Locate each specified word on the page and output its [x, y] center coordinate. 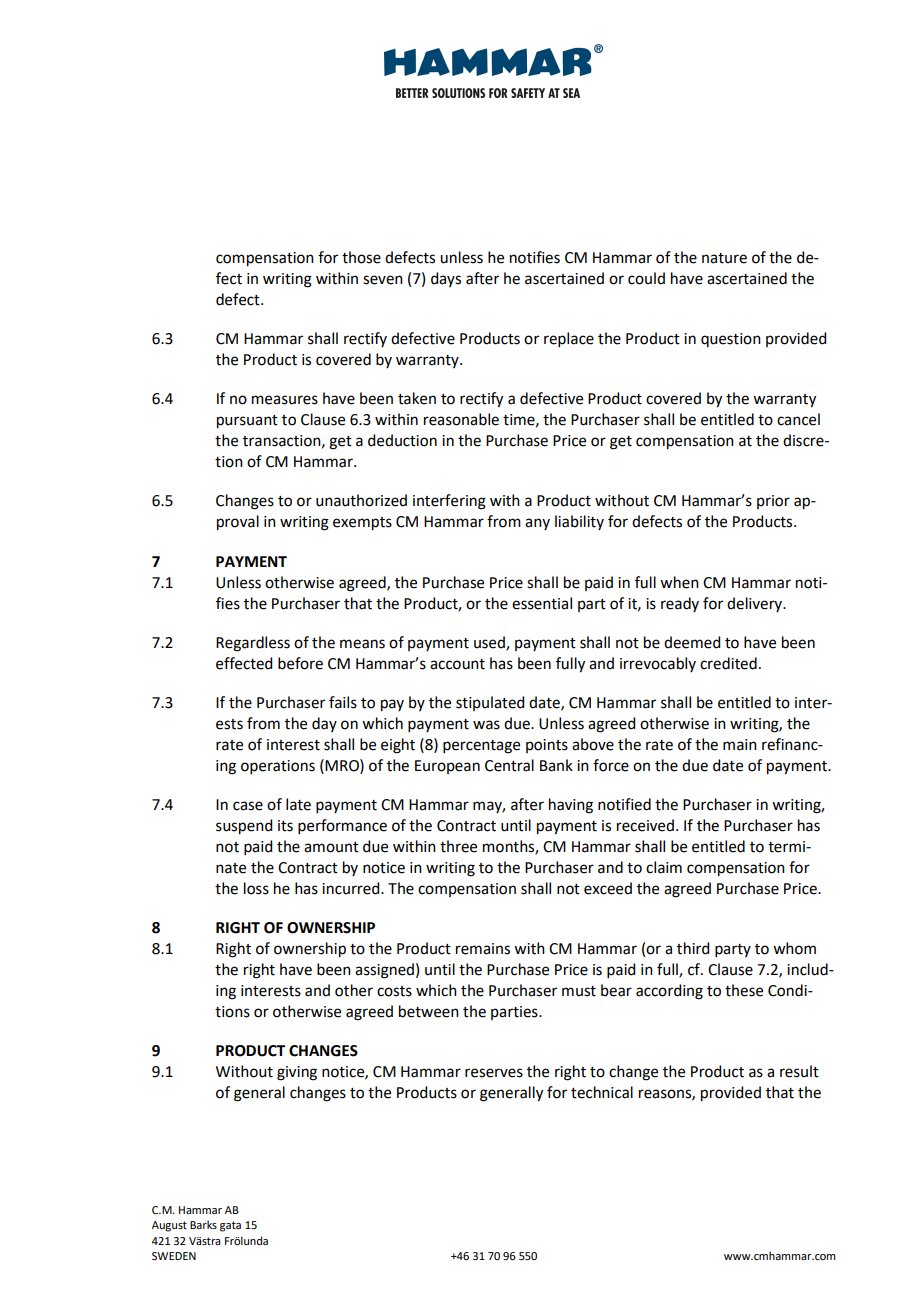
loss [256, 888]
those [361, 257]
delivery [755, 604]
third [693, 948]
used [490, 643]
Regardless [253, 644]
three [458, 846]
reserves [494, 1073]
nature [724, 258]
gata [230, 1226]
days [446, 279]
